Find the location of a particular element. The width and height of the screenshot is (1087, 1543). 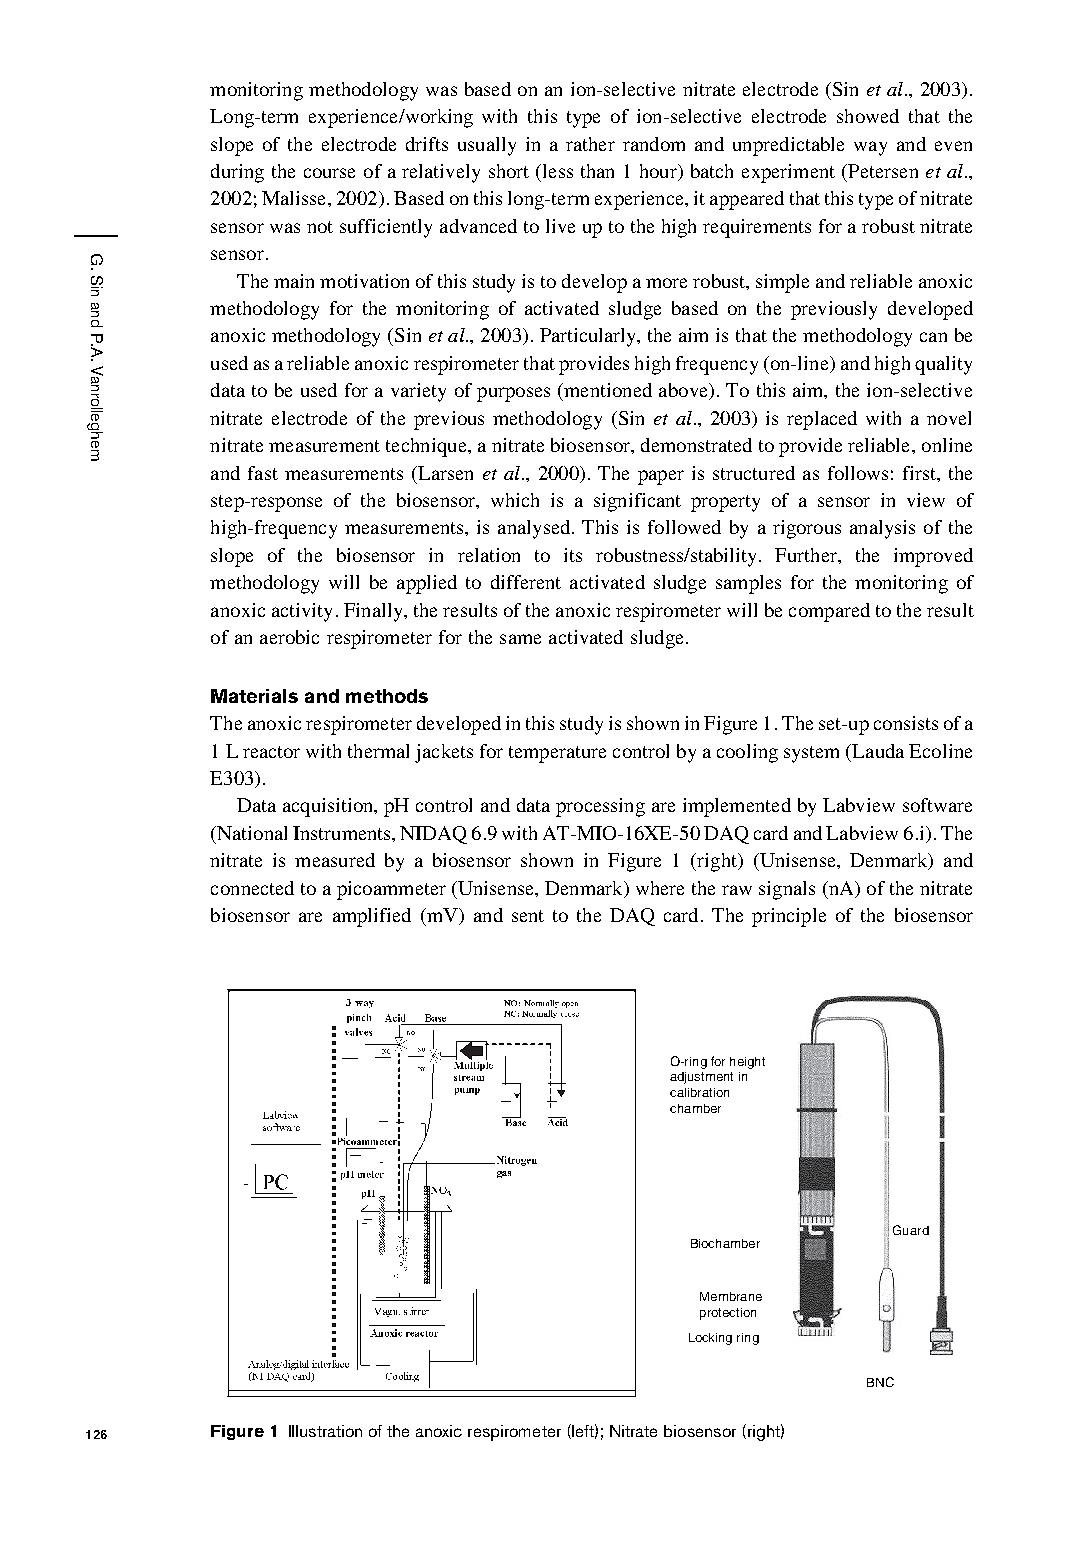

fast is located at coordinates (263, 473).
